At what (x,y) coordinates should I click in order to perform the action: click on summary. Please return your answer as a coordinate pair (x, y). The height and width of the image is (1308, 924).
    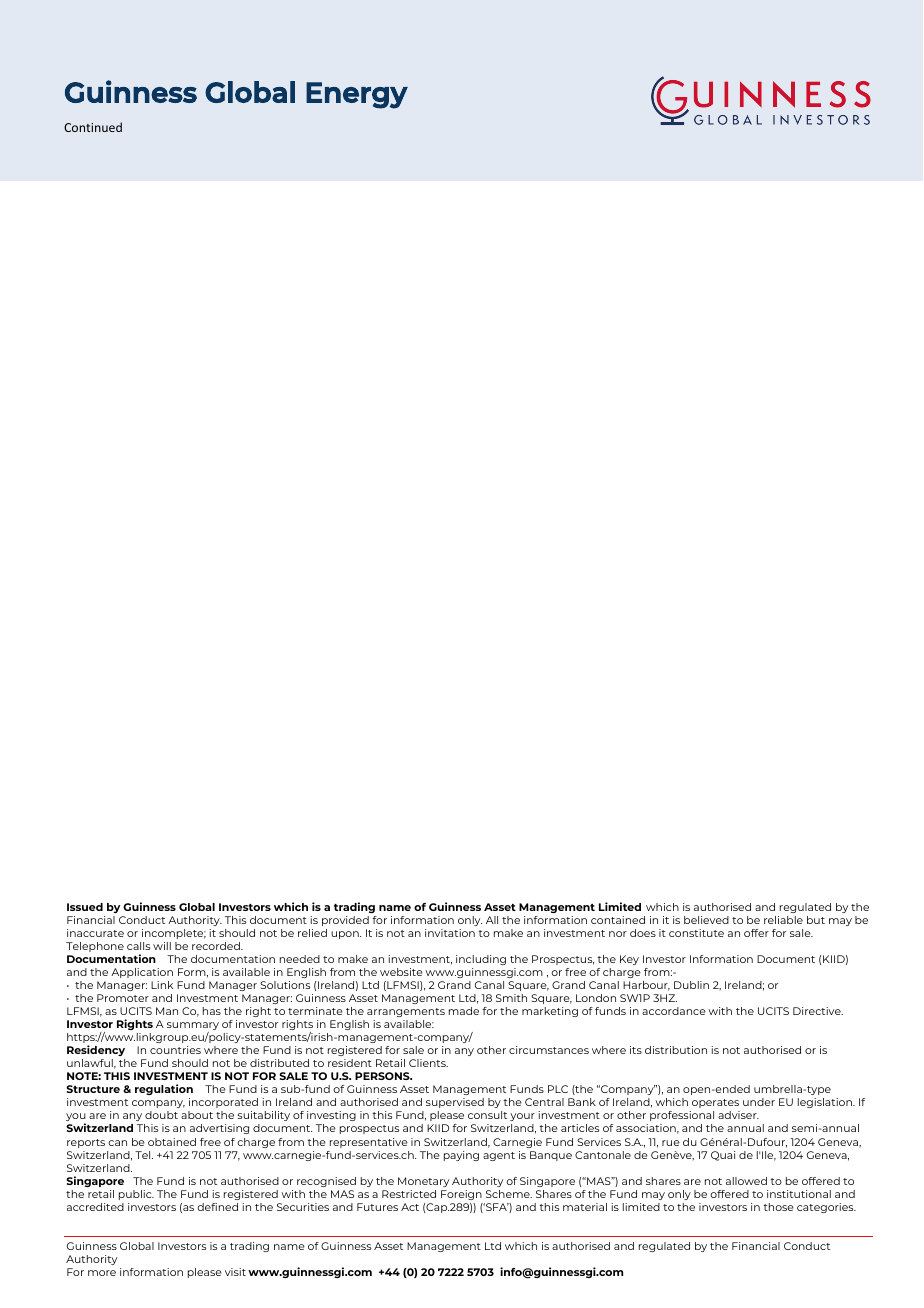
    Looking at the image, I should click on (193, 1027).
